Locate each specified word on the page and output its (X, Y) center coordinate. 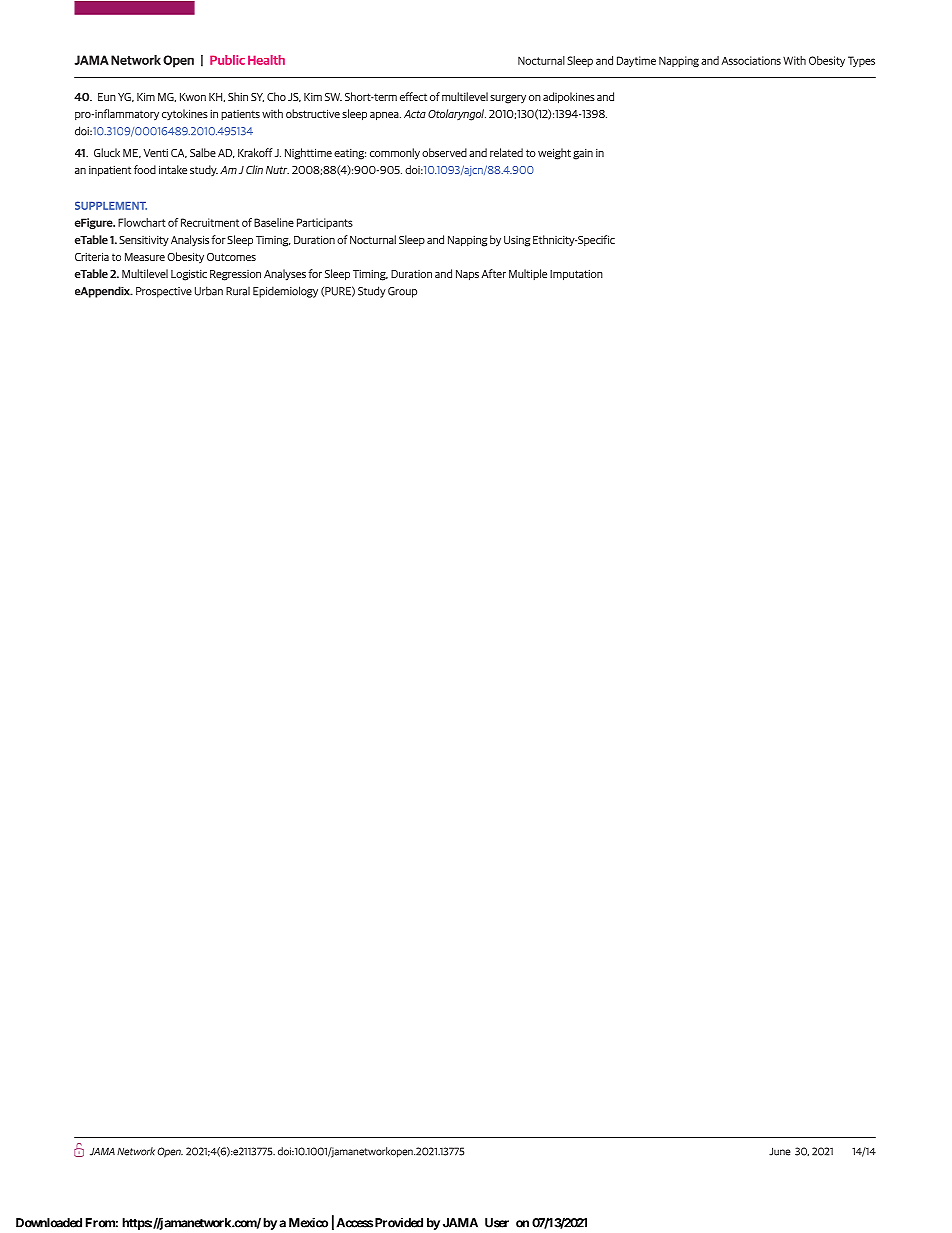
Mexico (308, 1222)
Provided (399, 1223)
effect (413, 96)
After (493, 273)
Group (402, 292)
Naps (467, 275)
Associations (751, 60)
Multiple (528, 274)
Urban (209, 291)
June (779, 1151)
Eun (107, 97)
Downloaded (49, 1223)
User (497, 1223)
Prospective (164, 292)
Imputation (576, 275)
